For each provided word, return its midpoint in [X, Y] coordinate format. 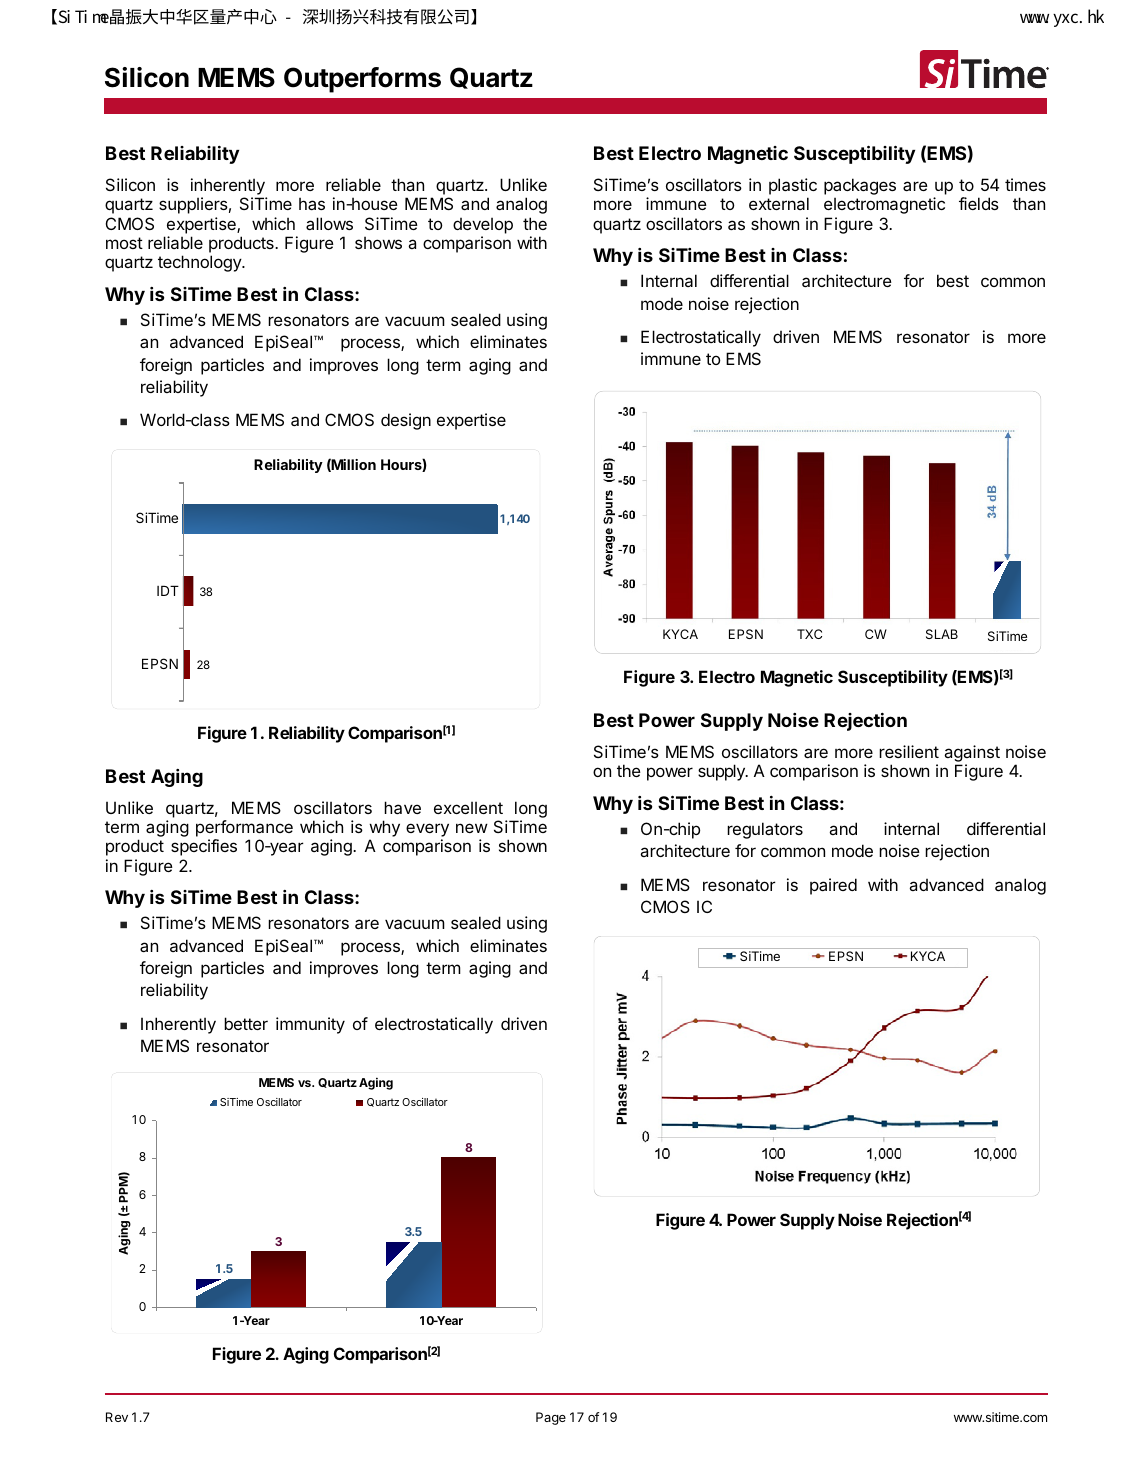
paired [833, 886]
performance [244, 830]
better [246, 1023]
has [312, 203]
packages [860, 188]
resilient [909, 751]
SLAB [942, 634]
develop [483, 225]
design [406, 421]
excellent [468, 807]
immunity [310, 1025]
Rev [117, 1417]
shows [378, 242]
